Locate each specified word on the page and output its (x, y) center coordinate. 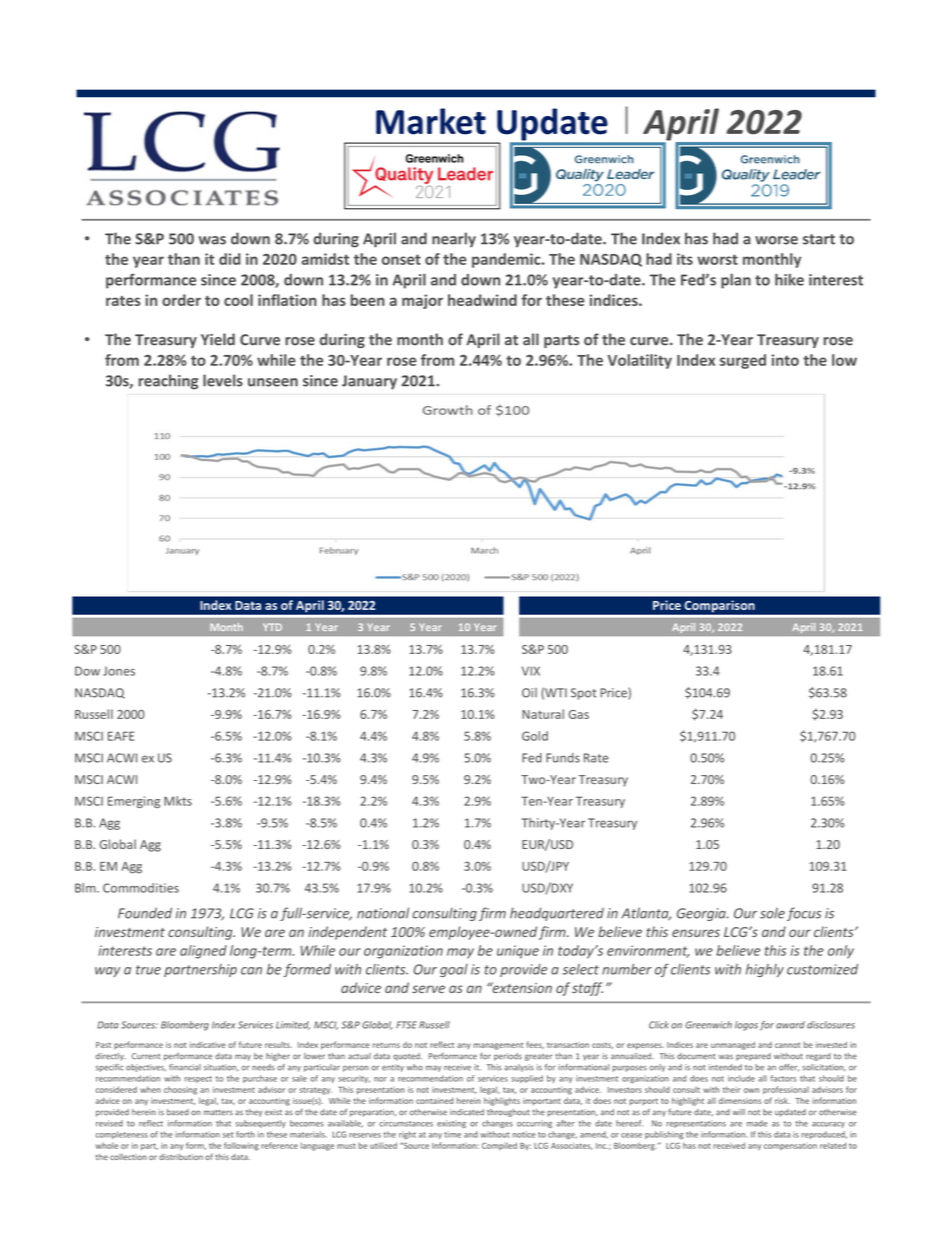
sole (772, 913)
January (369, 382)
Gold (535, 736)
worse (776, 240)
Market (431, 121)
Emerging (134, 802)
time (452, 1134)
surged (743, 361)
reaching (168, 382)
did (229, 259)
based (178, 1112)
